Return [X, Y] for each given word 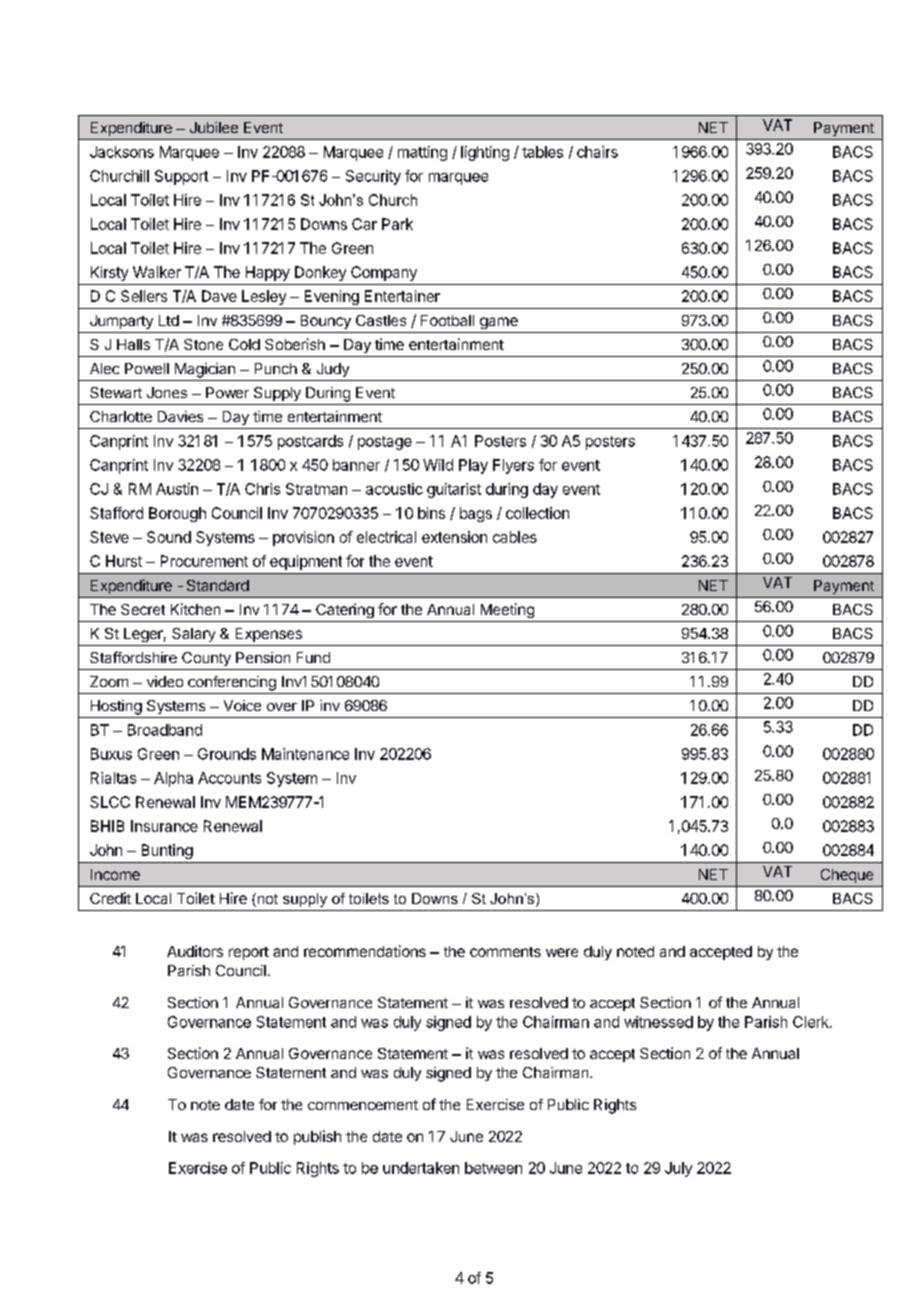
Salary [193, 635]
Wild [438, 465]
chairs [597, 152]
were [562, 952]
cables [515, 537]
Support [181, 177]
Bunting [167, 851]
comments [505, 952]
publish [317, 1137]
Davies [180, 416]
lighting [485, 153]
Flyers [513, 466]
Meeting [507, 610]
